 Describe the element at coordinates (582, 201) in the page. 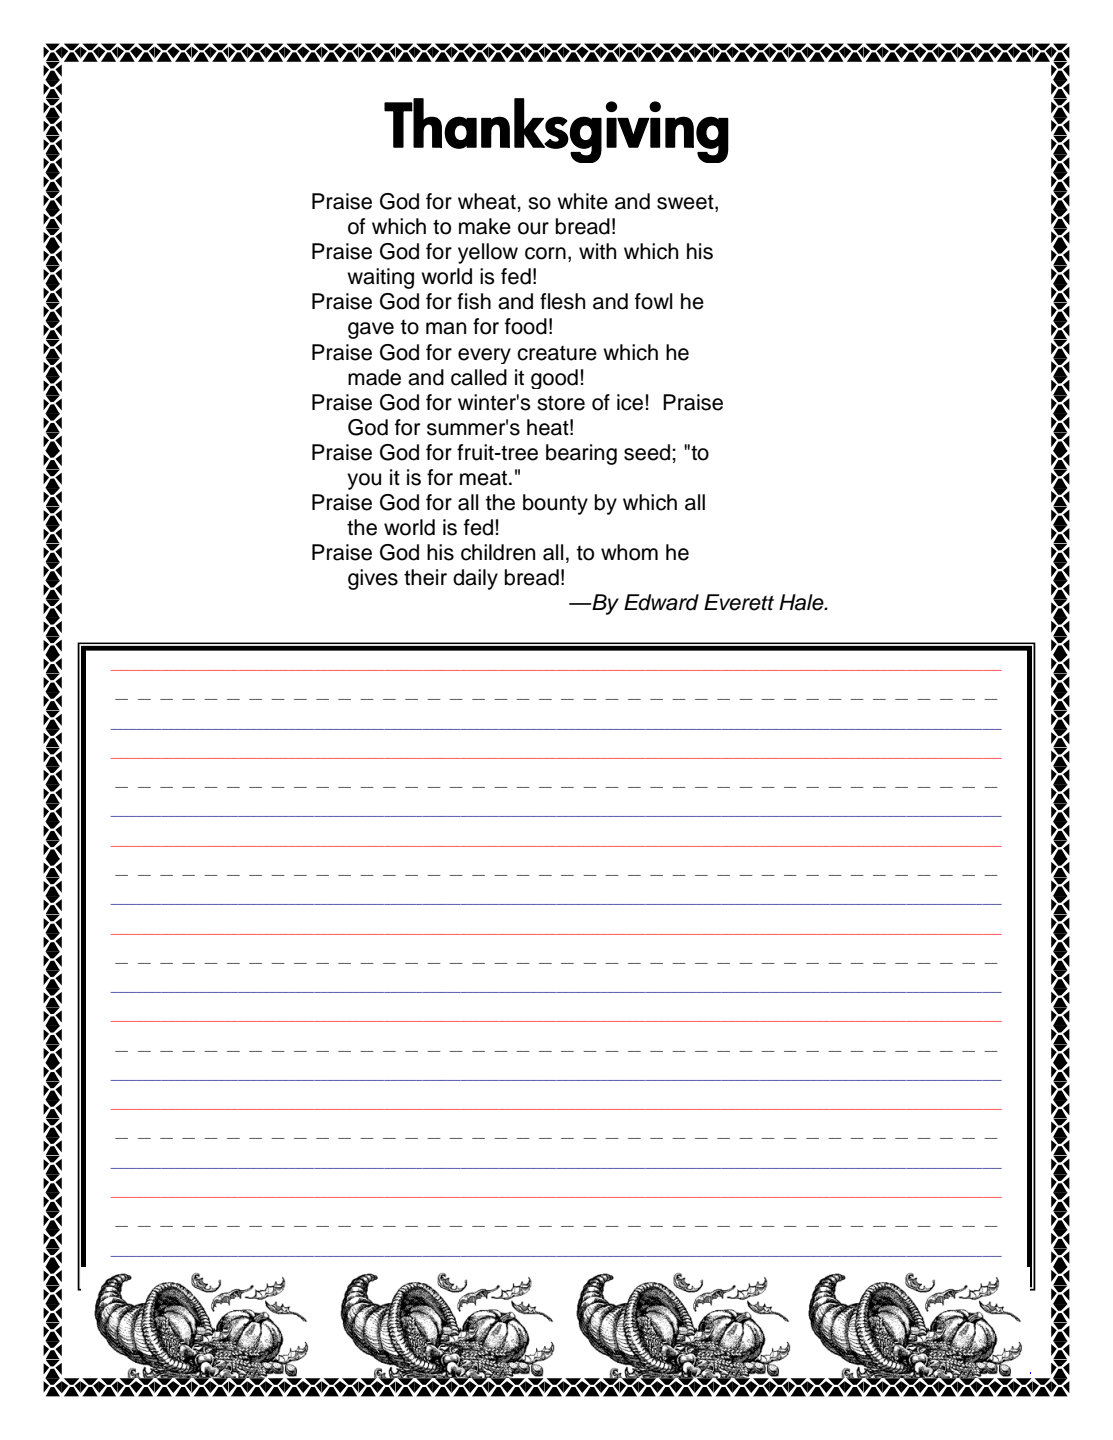

I see `white` at that location.
